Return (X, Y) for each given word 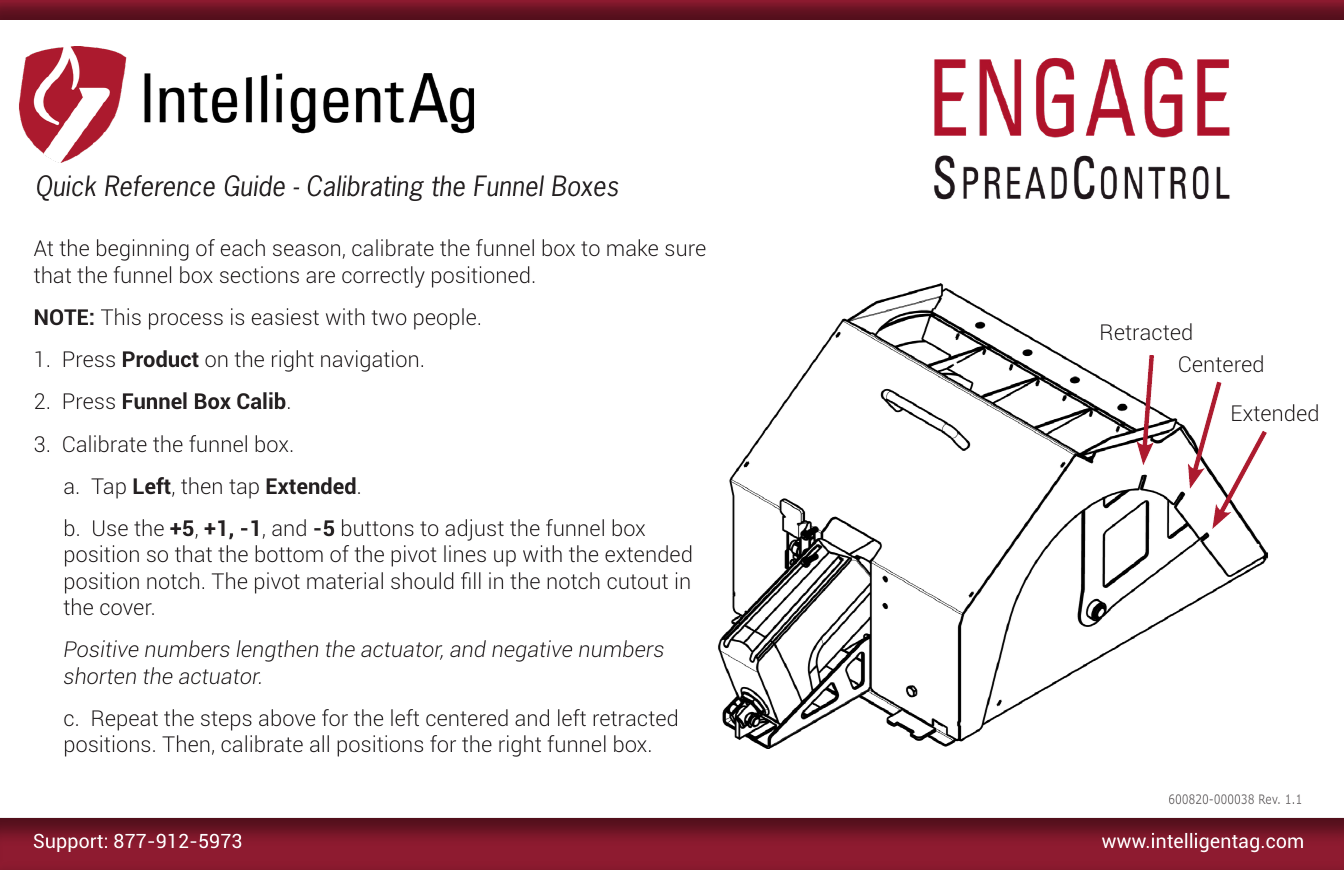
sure (685, 250)
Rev (1269, 799)
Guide (255, 186)
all (319, 743)
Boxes (585, 186)
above (287, 717)
